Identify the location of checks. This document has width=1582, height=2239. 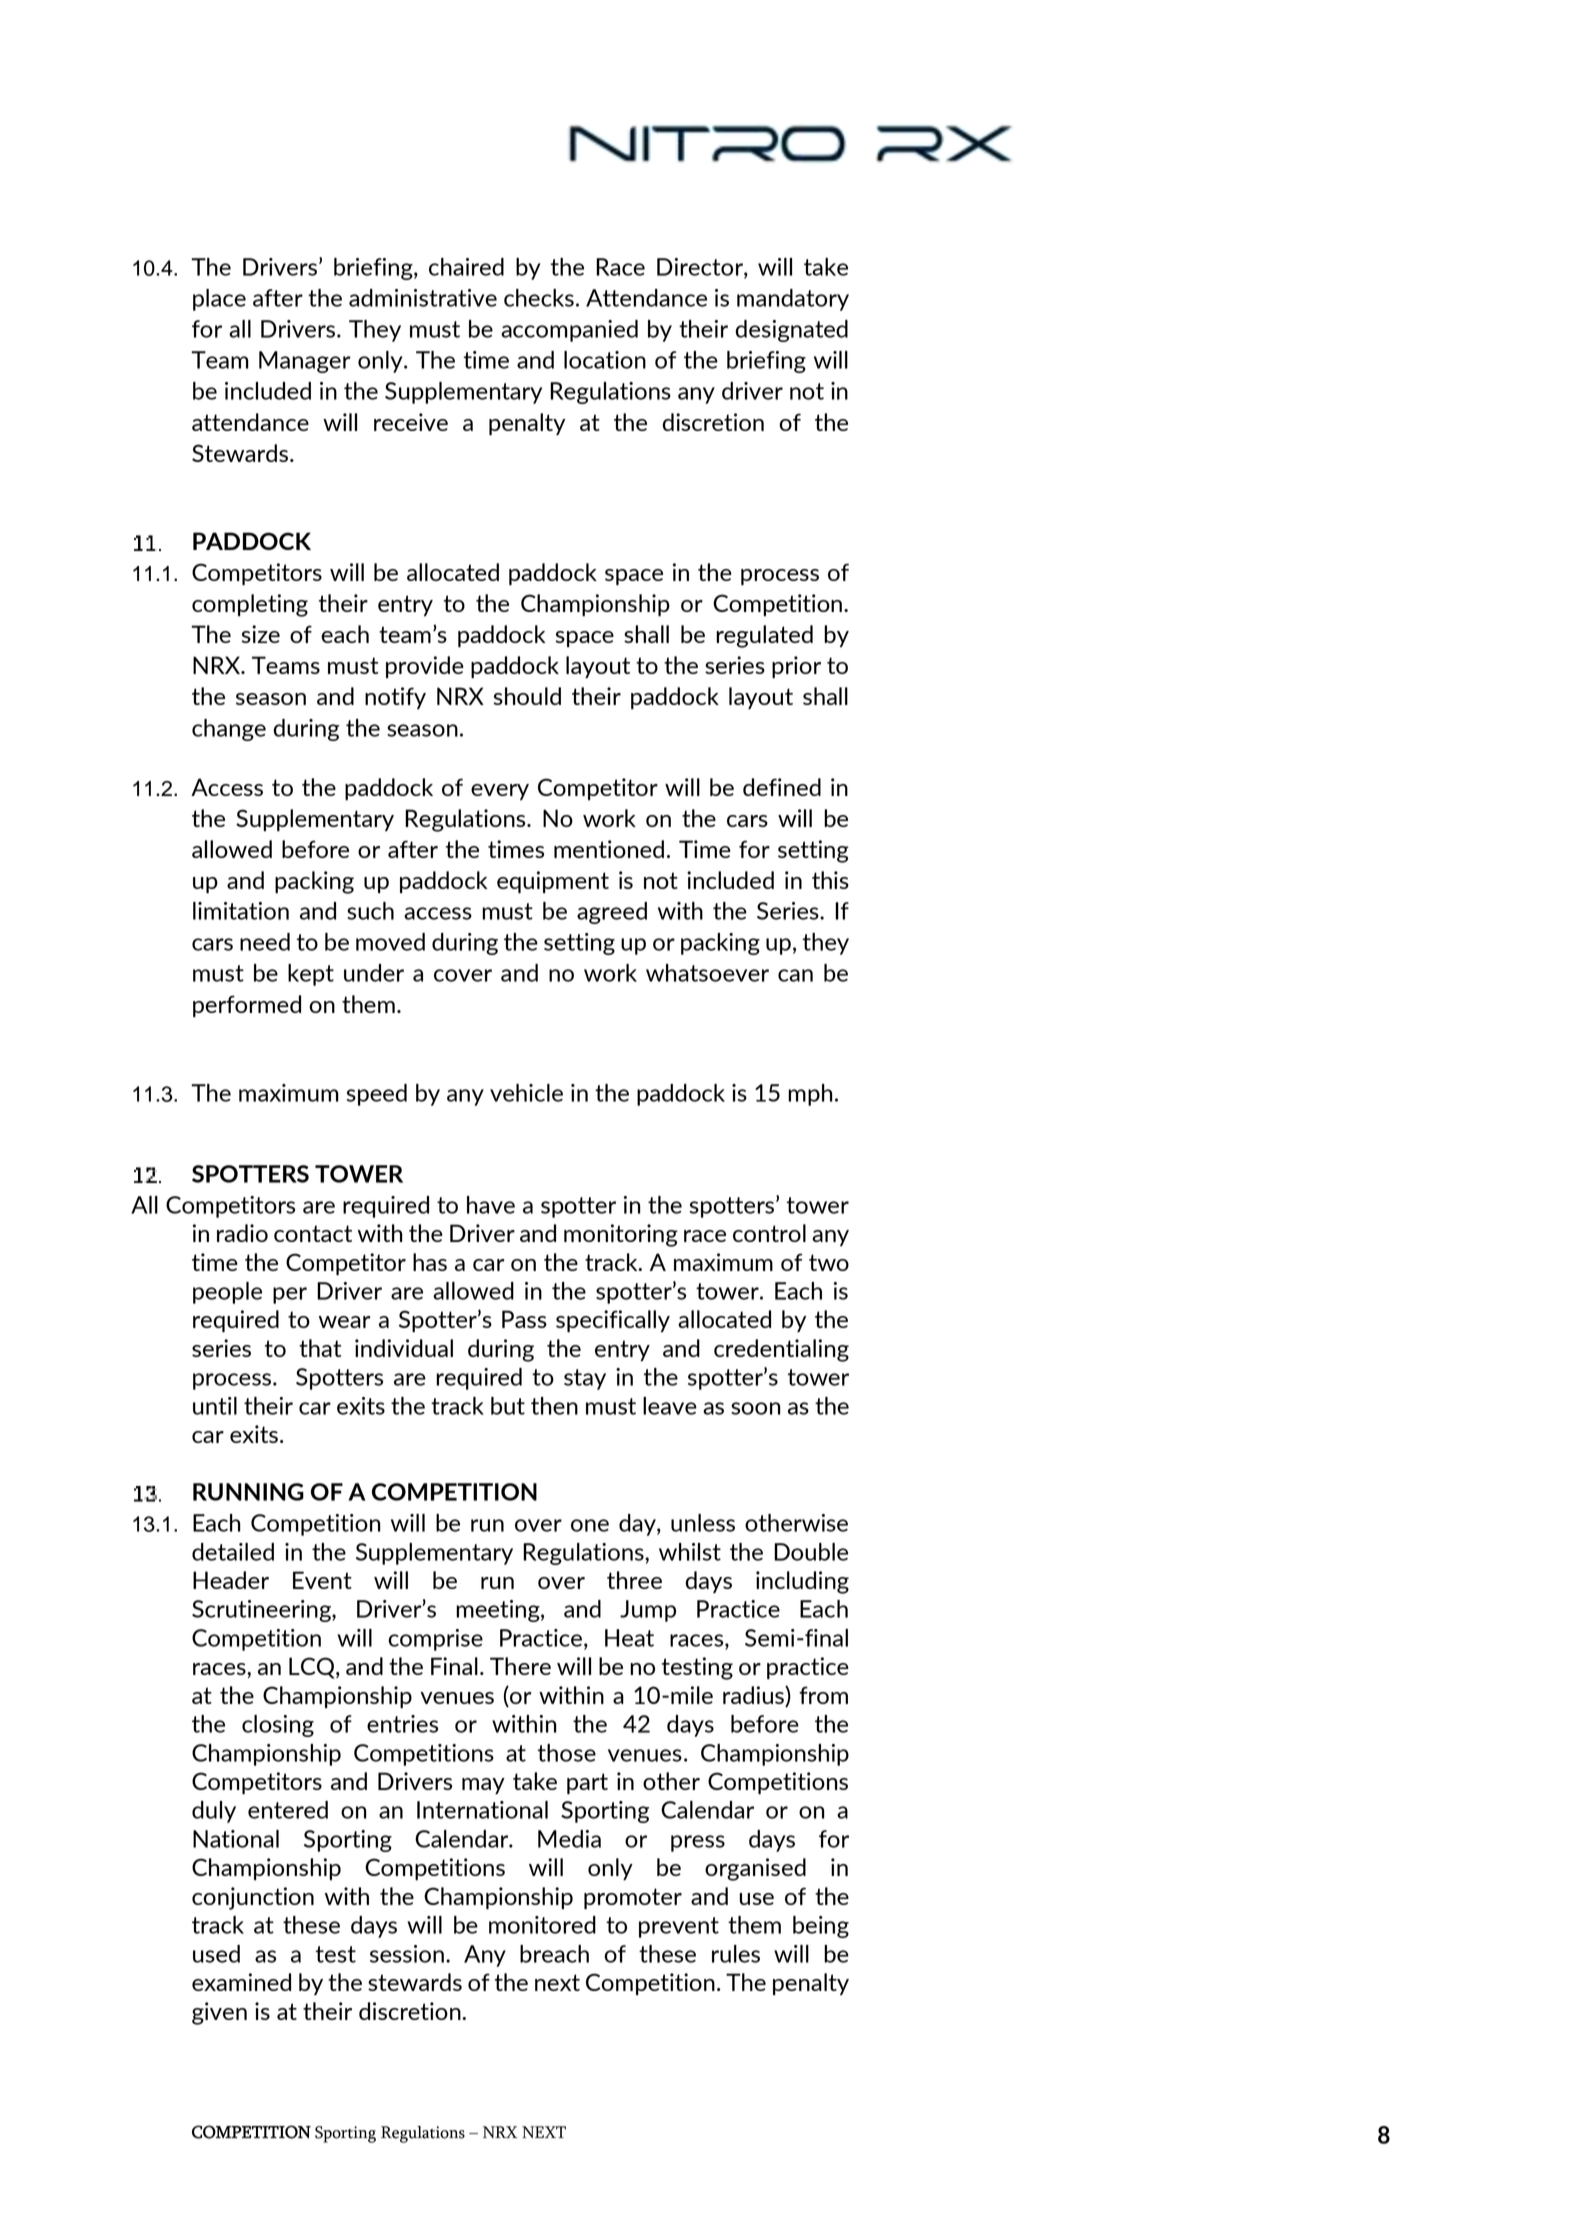
(539, 298).
